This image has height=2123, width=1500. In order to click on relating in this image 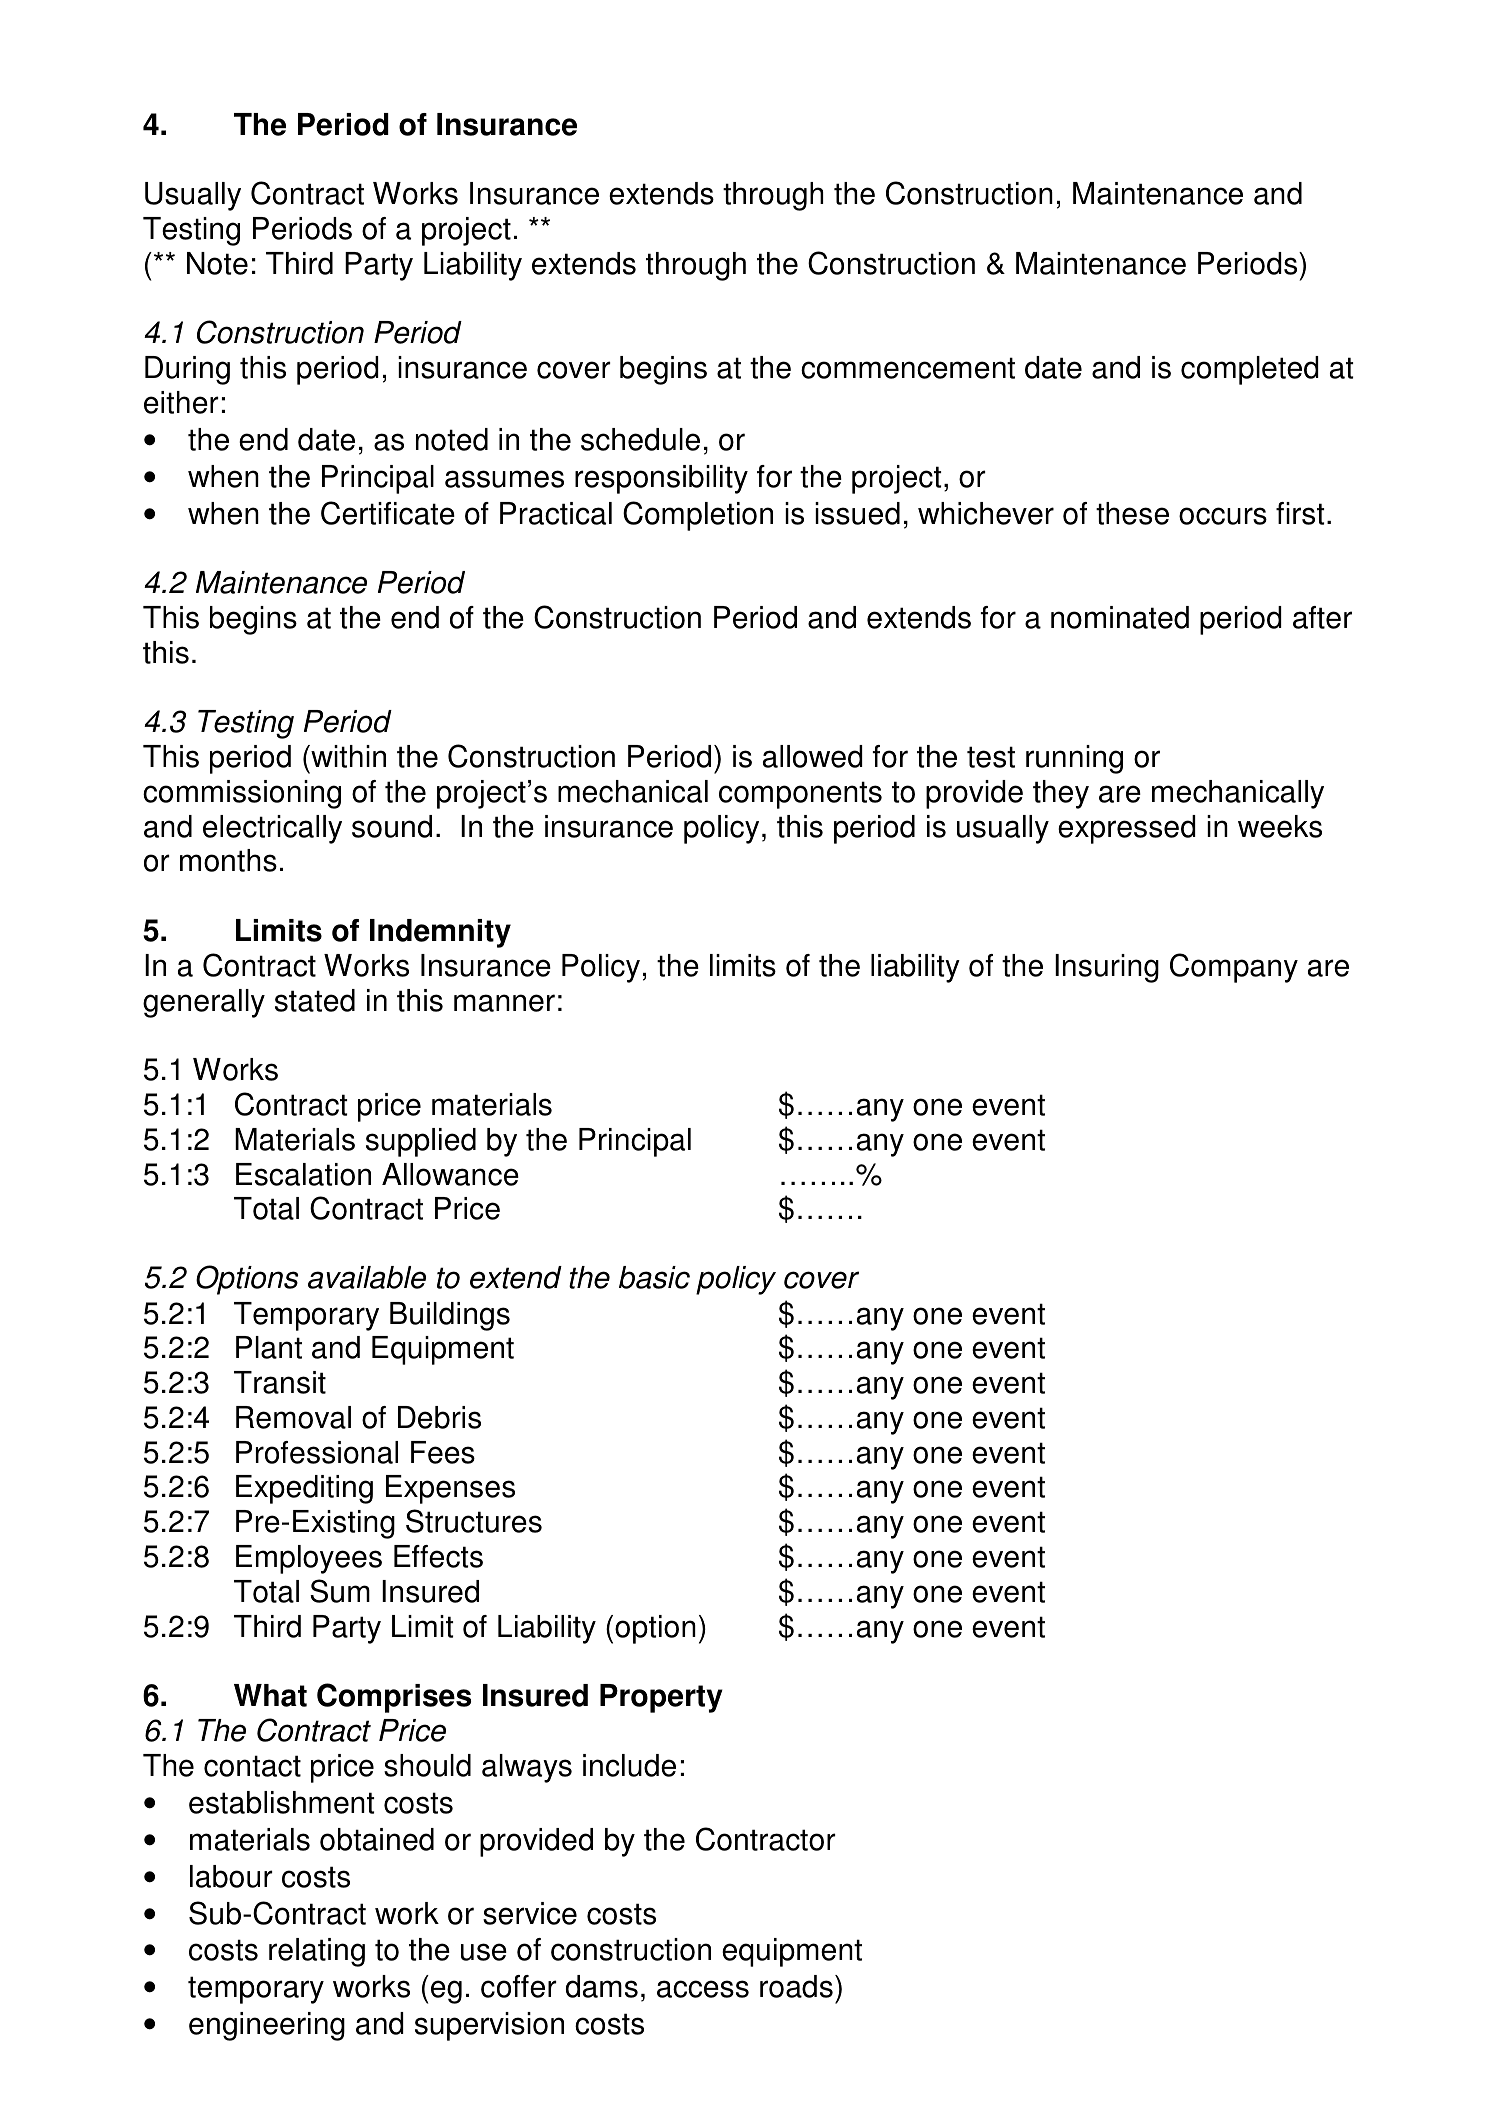, I will do `click(317, 1952)`.
